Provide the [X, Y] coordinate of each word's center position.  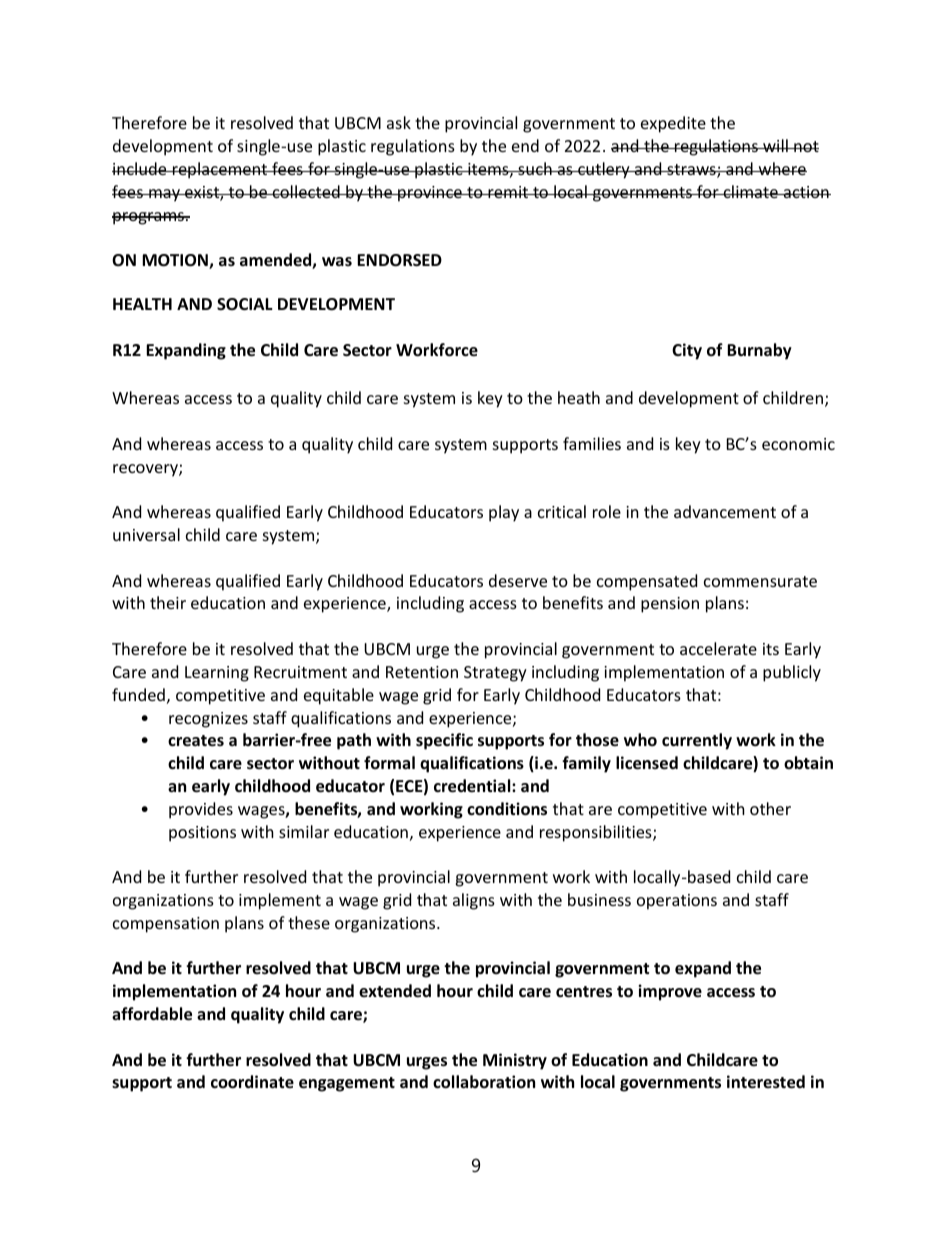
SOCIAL [245, 304]
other [770, 808]
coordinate [252, 1082]
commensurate [760, 581]
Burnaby [759, 351]
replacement [220, 170]
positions [202, 834]
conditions [507, 809]
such [535, 168]
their [168, 602]
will [775, 145]
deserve [518, 580]
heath [579, 397]
